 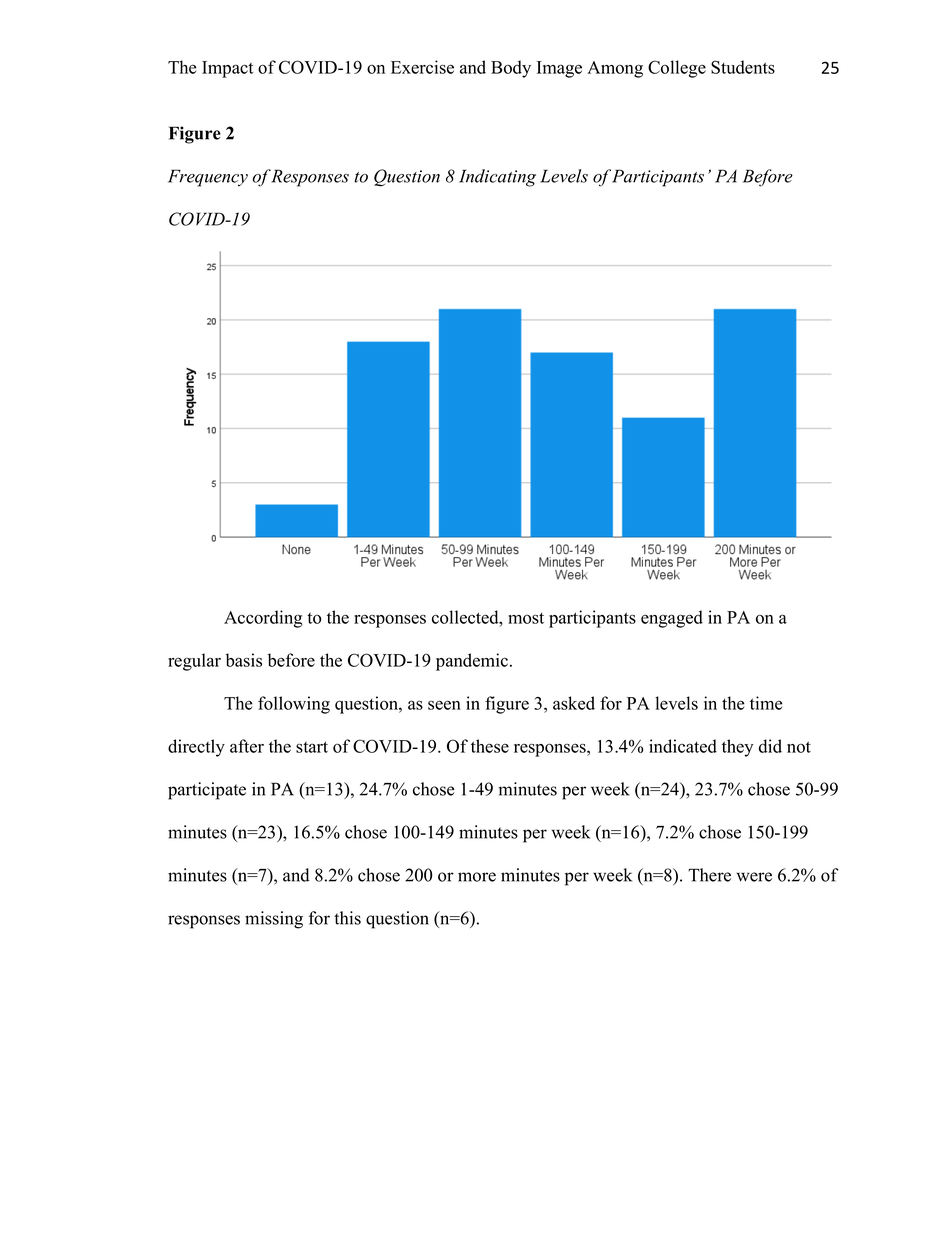 What do you see at coordinates (672, 619) in the screenshot?
I see `engaged` at bounding box center [672, 619].
